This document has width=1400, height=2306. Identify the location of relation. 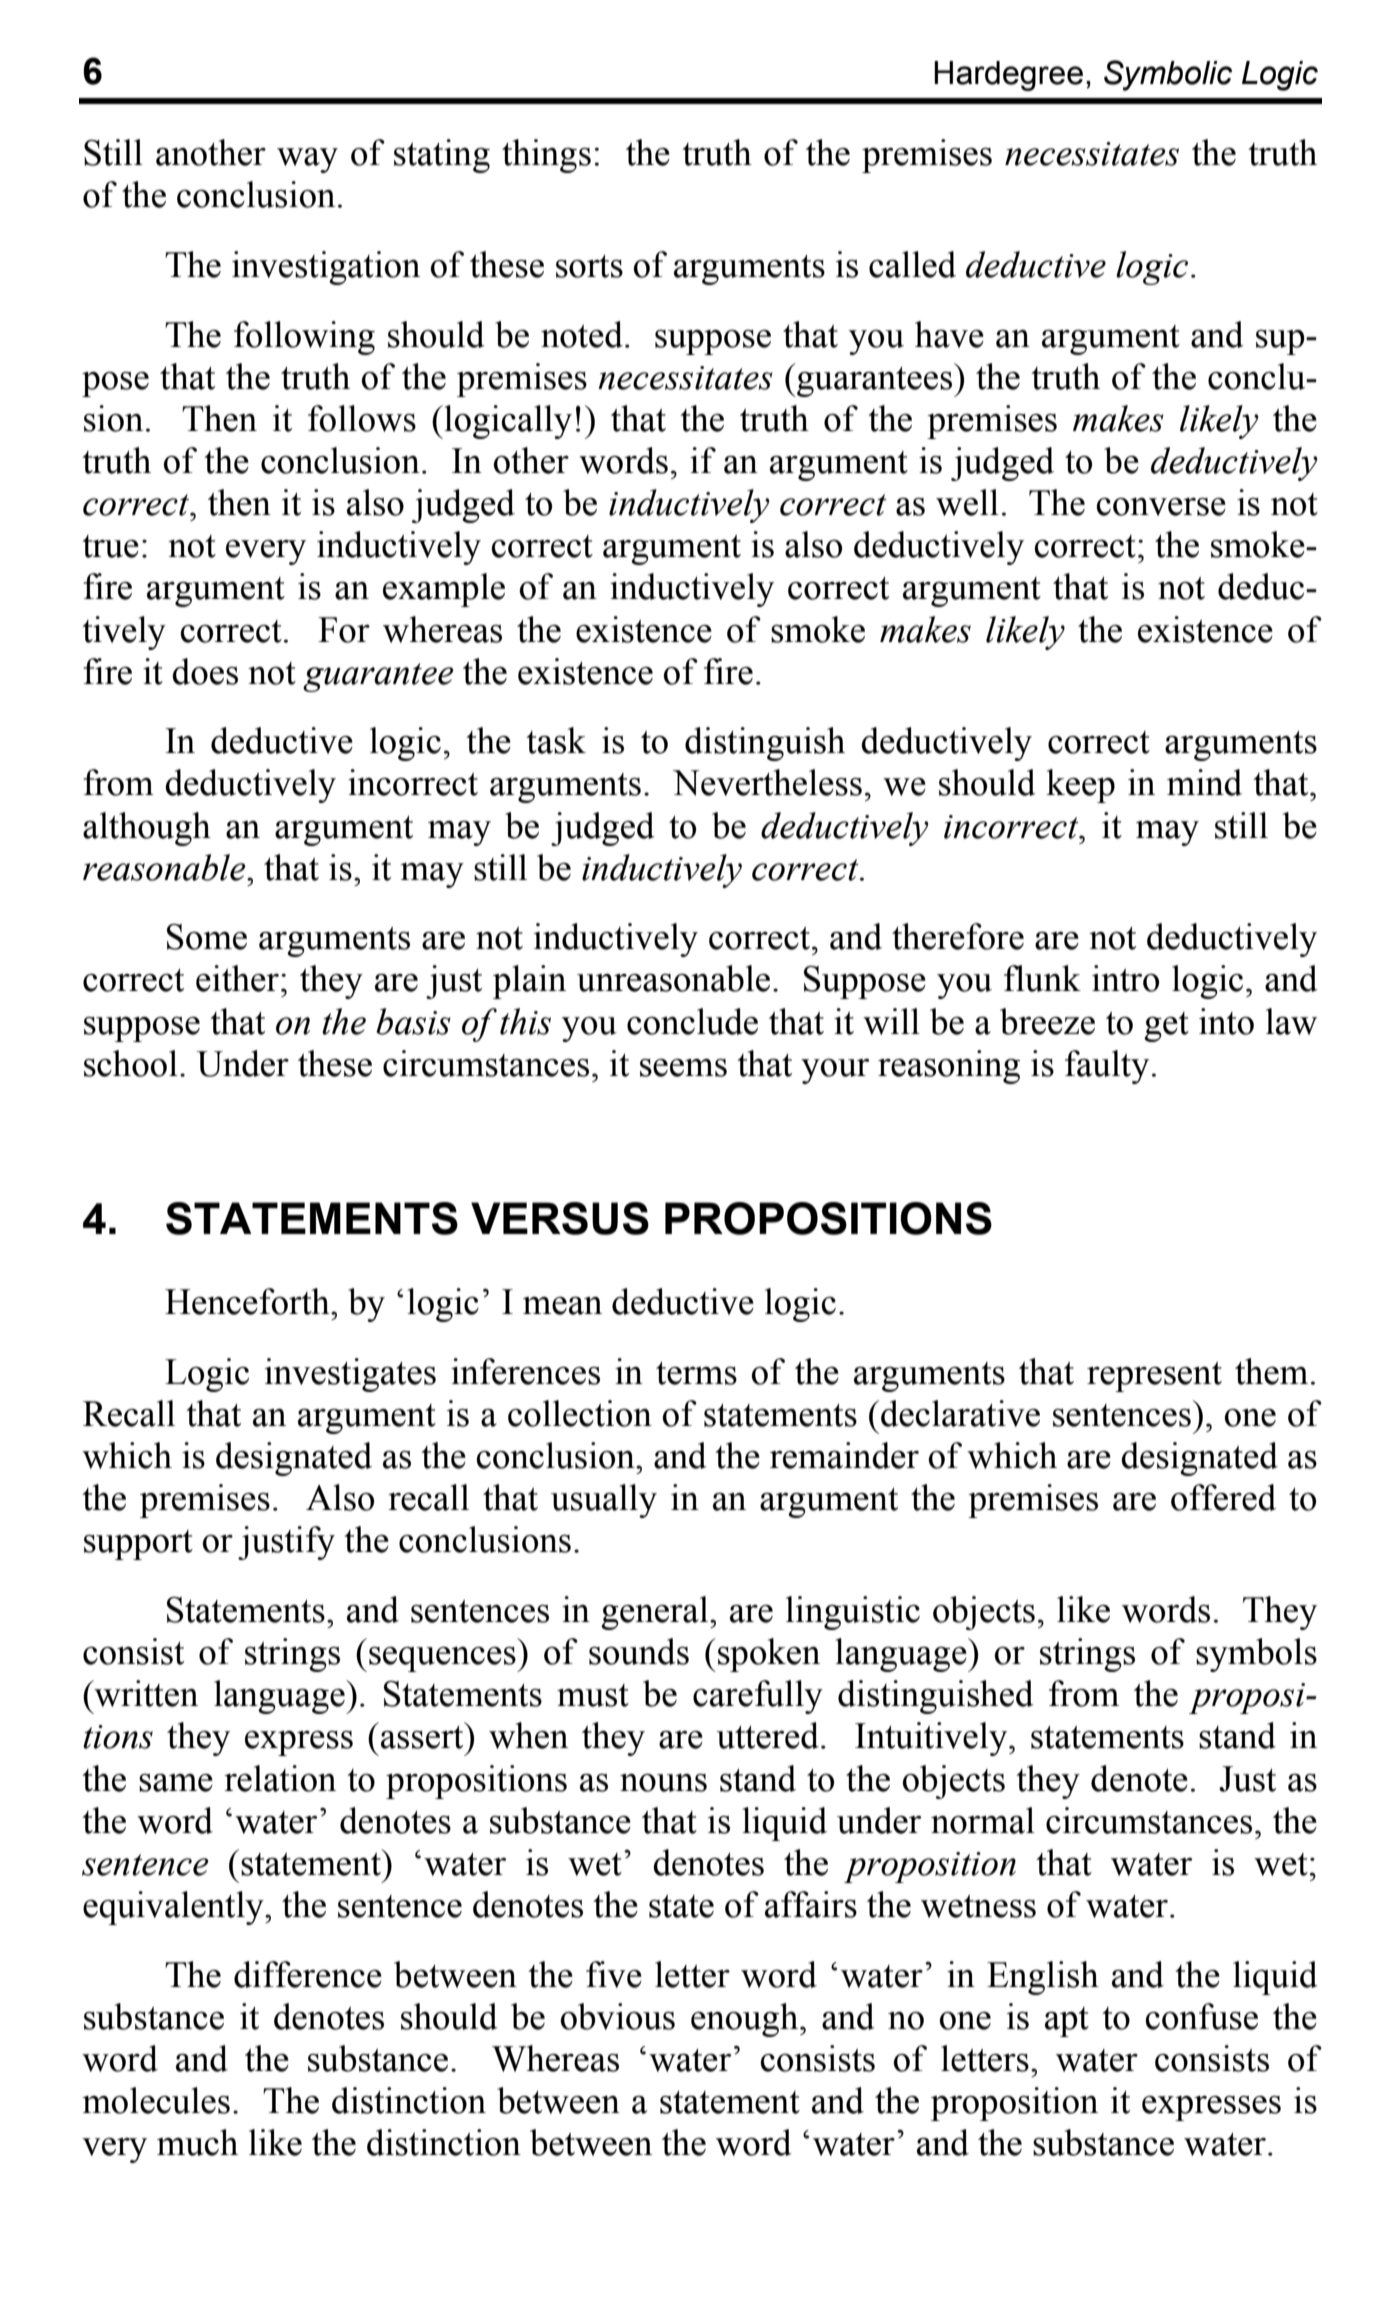
(280, 1778).
